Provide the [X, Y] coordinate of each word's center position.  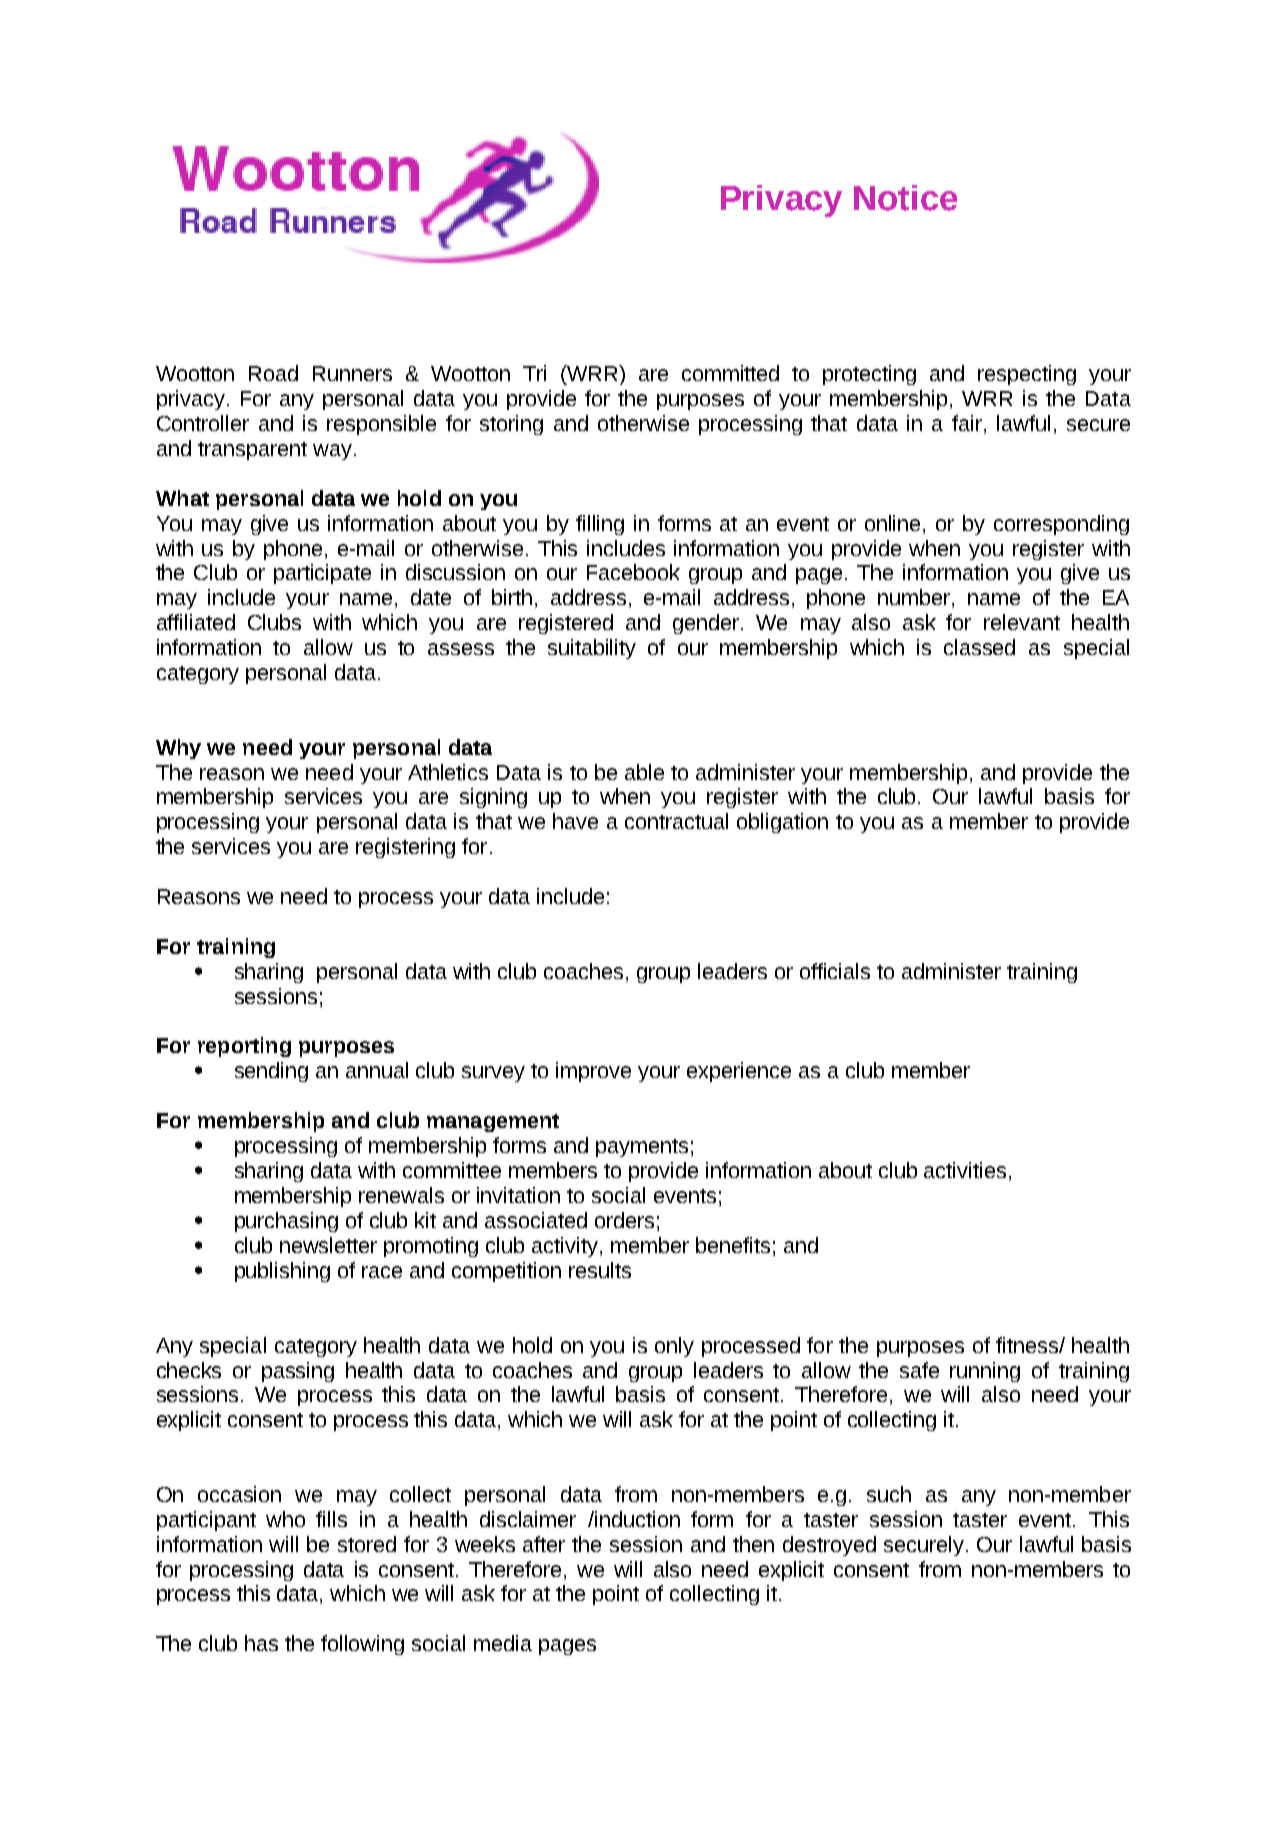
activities [965, 1170]
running [985, 1372]
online [894, 523]
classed [979, 647]
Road [273, 373]
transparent [252, 451]
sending [271, 1072]
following [362, 1645]
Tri [534, 373]
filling [600, 525]
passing [298, 1372]
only [674, 1347]
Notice [905, 198]
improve [593, 1072]
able [644, 772]
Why [178, 749]
